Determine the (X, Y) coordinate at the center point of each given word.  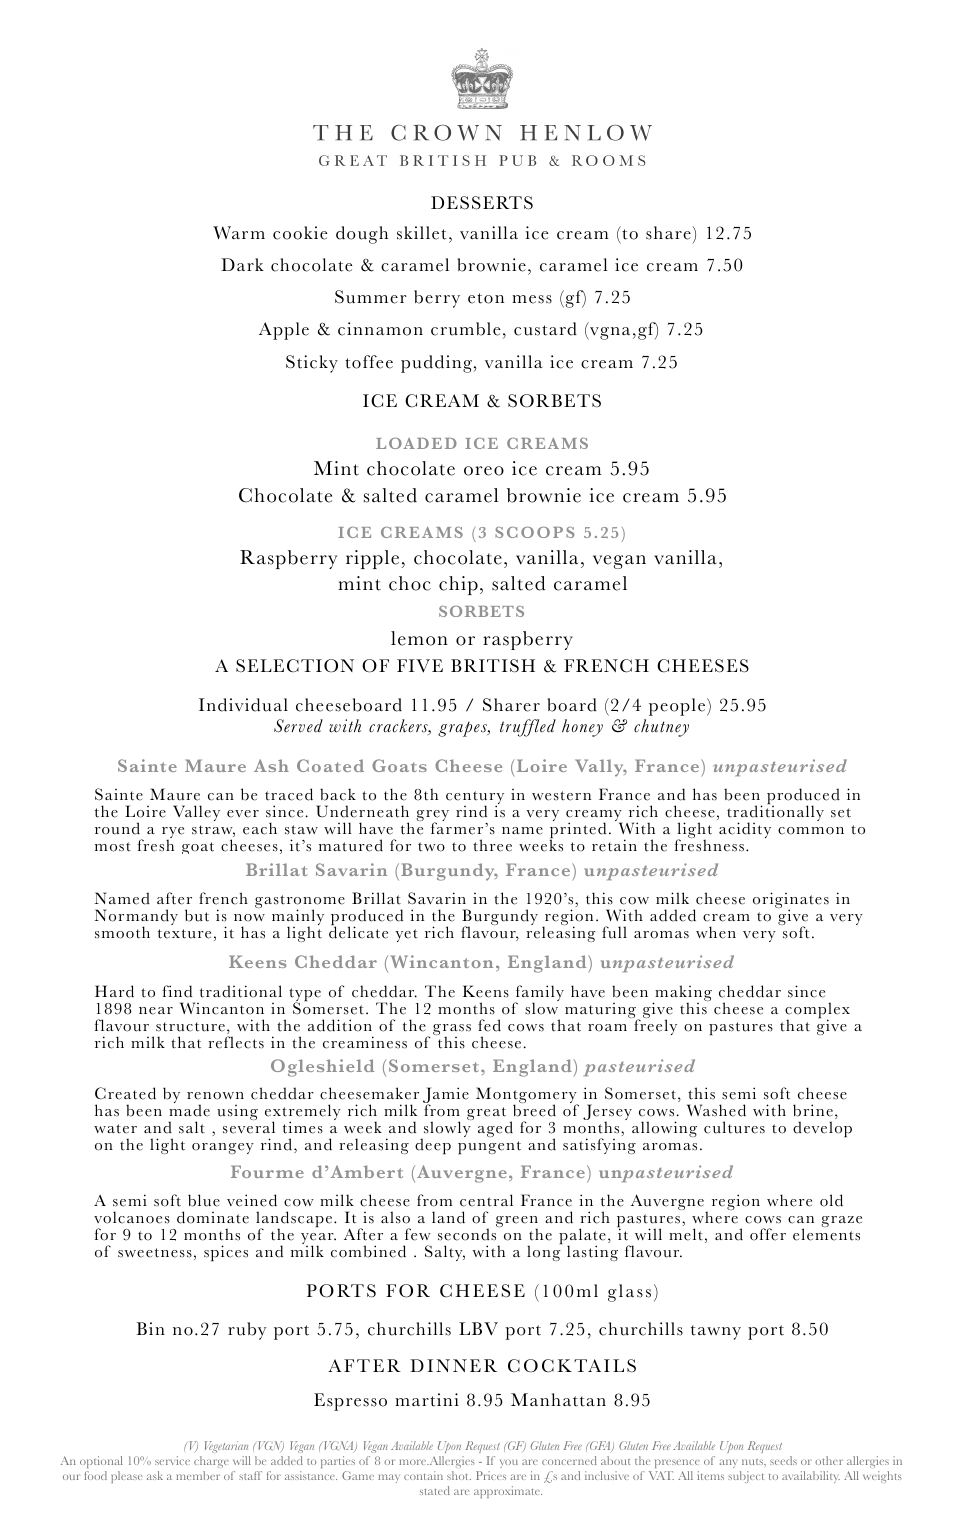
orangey (223, 1148)
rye (173, 834)
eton (486, 298)
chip (458, 585)
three (492, 845)
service (172, 1460)
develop (822, 1129)
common (811, 831)
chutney (661, 728)
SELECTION (295, 666)
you (509, 1464)
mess (532, 299)
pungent (489, 1147)
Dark (242, 264)
